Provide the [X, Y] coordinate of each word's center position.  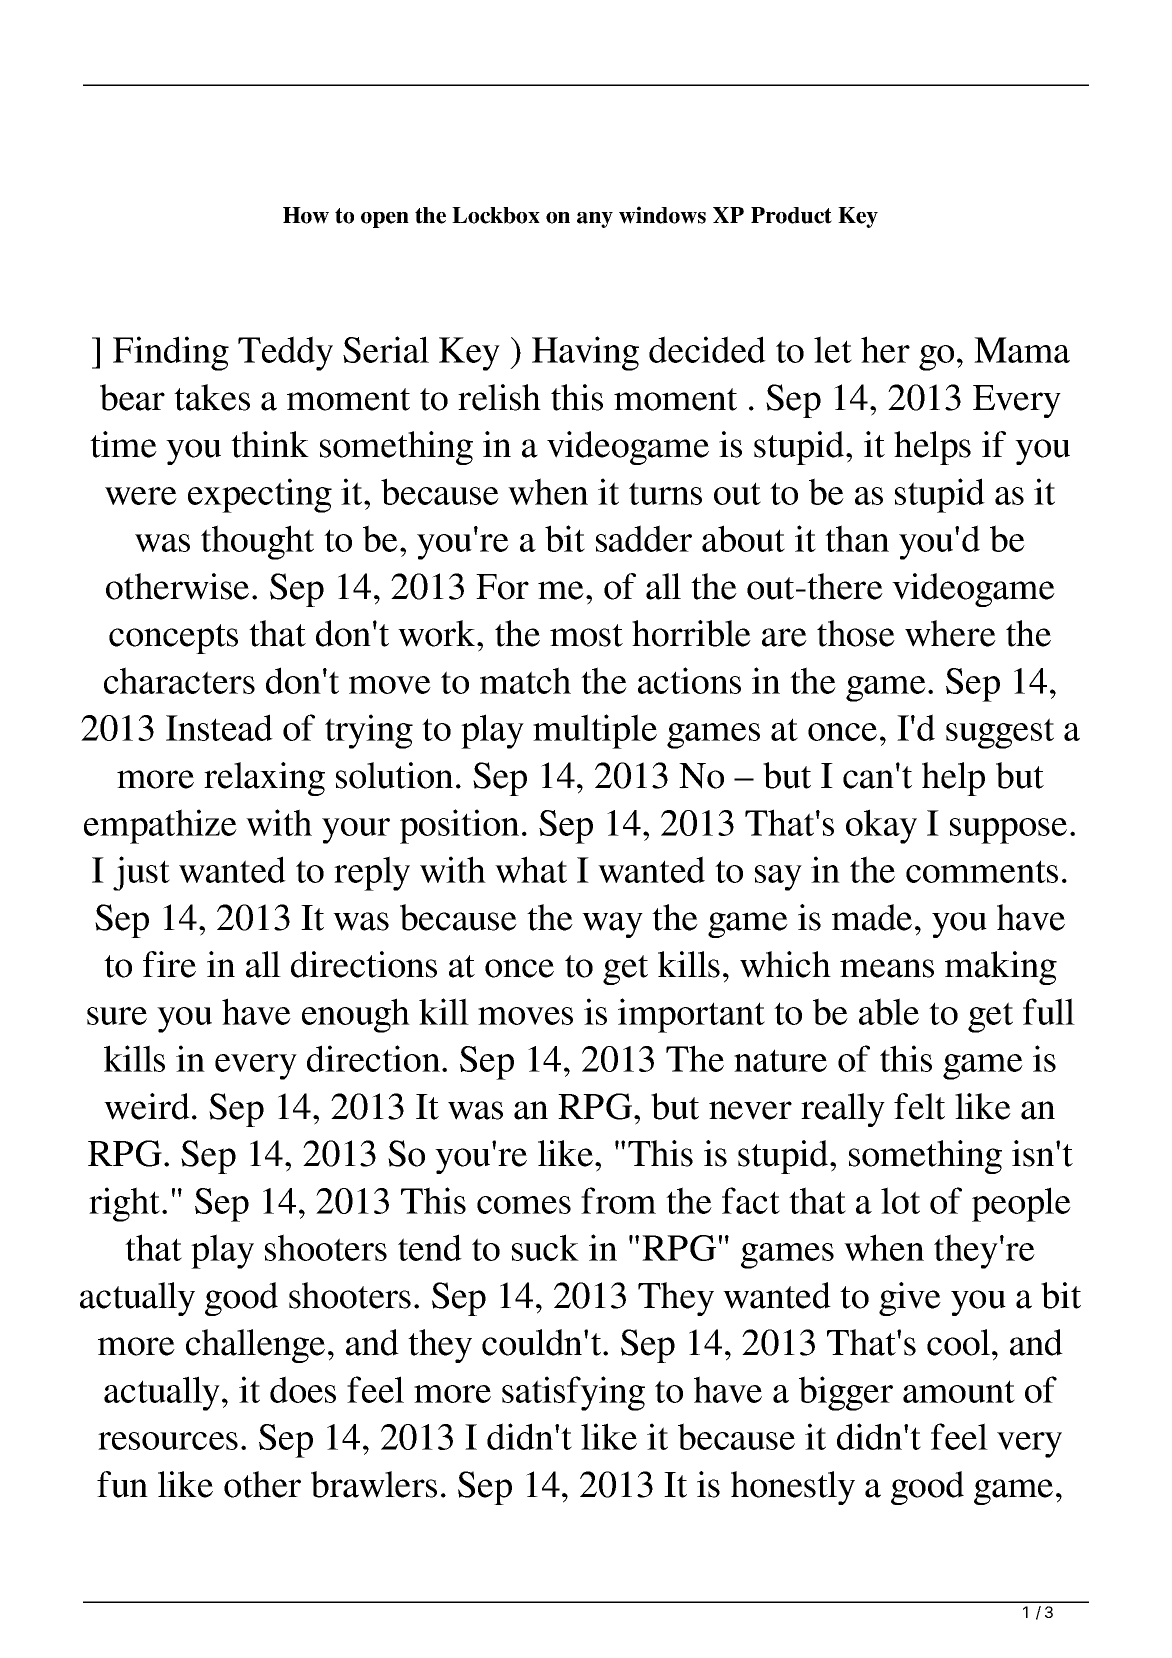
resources [168, 1441]
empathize [160, 826]
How [306, 215]
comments [982, 871]
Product [791, 215]
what [531, 869]
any [595, 220]
